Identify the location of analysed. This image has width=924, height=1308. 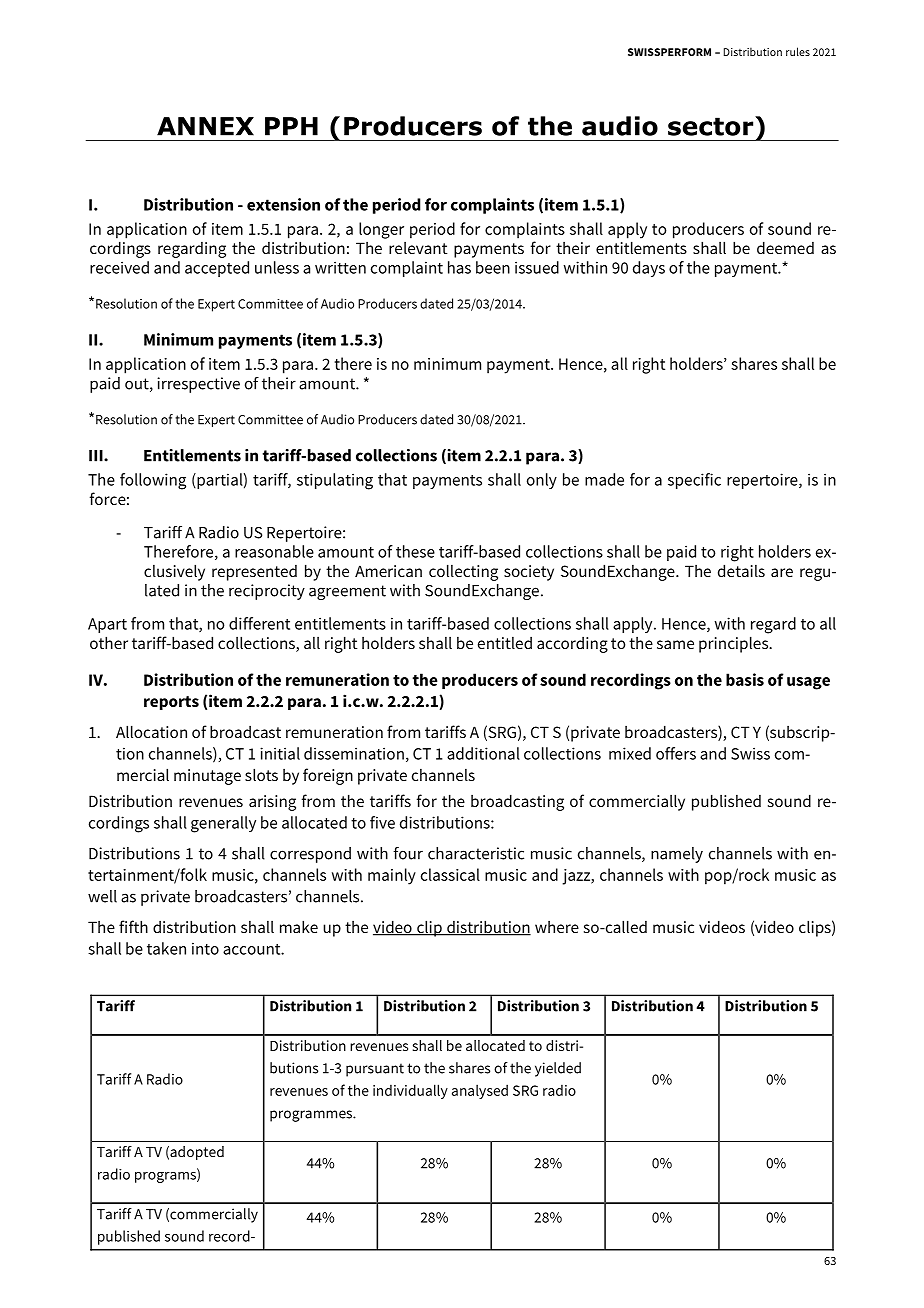
(480, 1091).
